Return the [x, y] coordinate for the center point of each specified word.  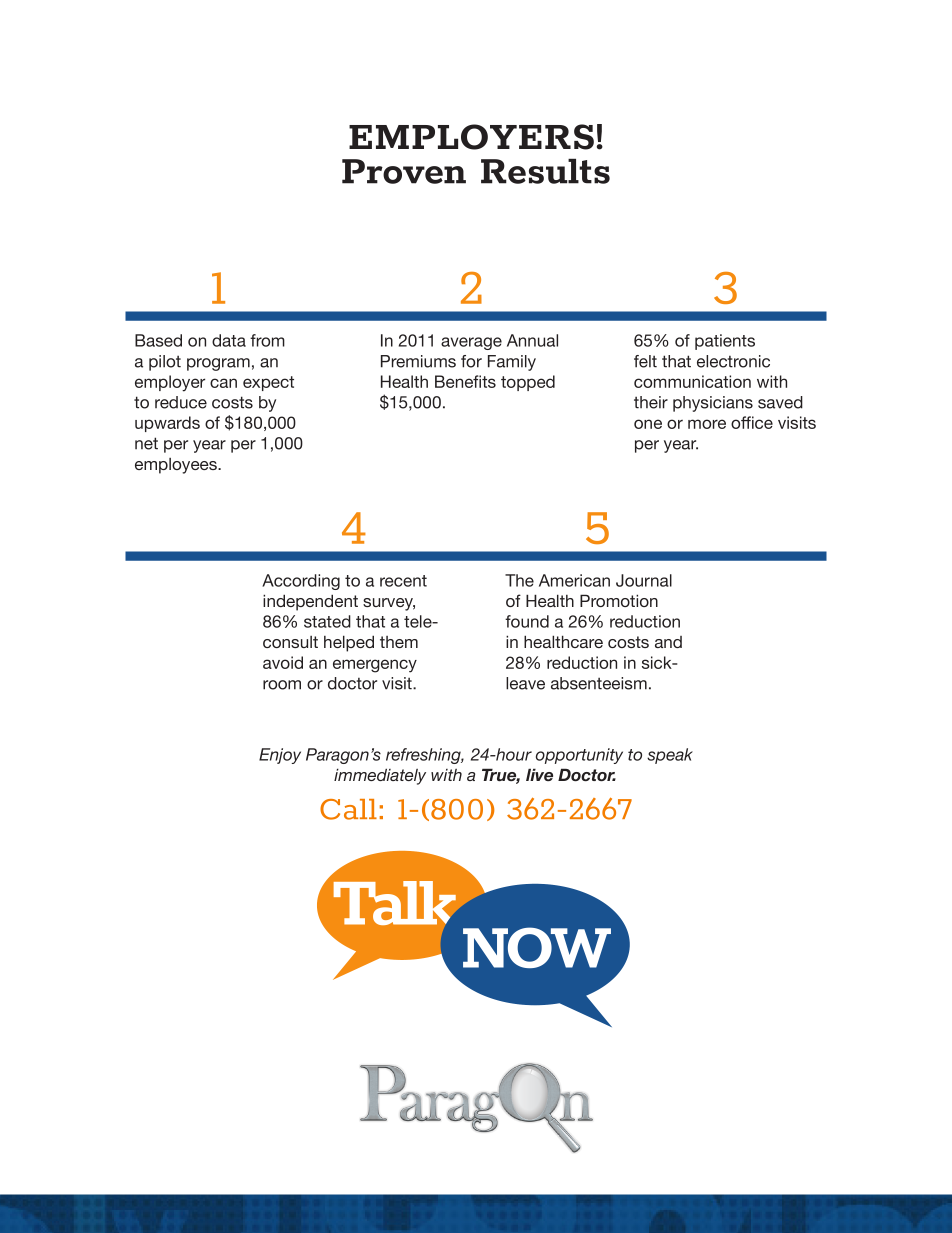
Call [348, 809]
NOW [537, 947]
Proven [404, 171]
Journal [644, 580]
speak [670, 756]
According [301, 582]
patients [725, 342]
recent [403, 581]
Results [545, 171]
